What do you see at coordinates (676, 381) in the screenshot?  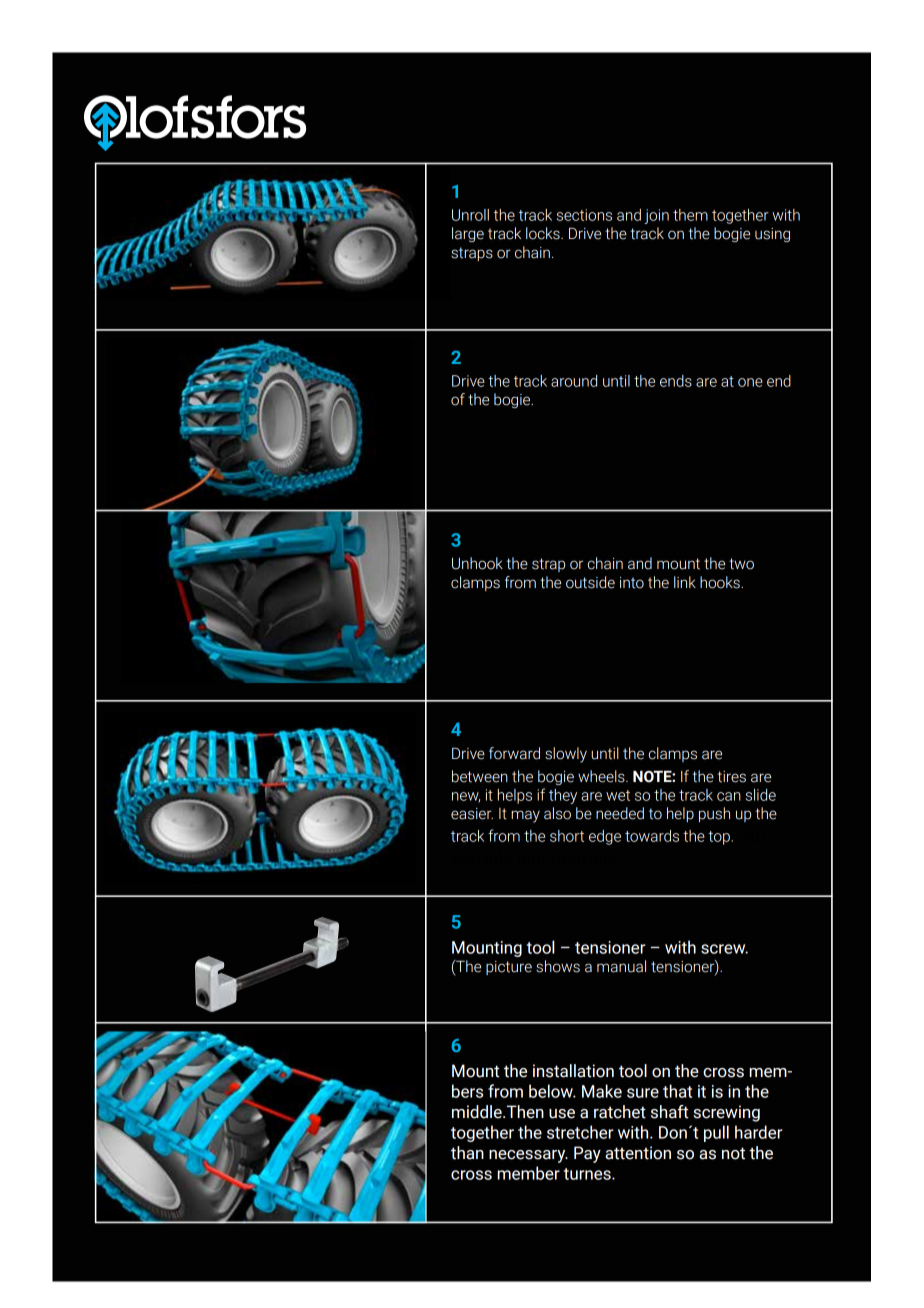 I see `ends` at bounding box center [676, 381].
